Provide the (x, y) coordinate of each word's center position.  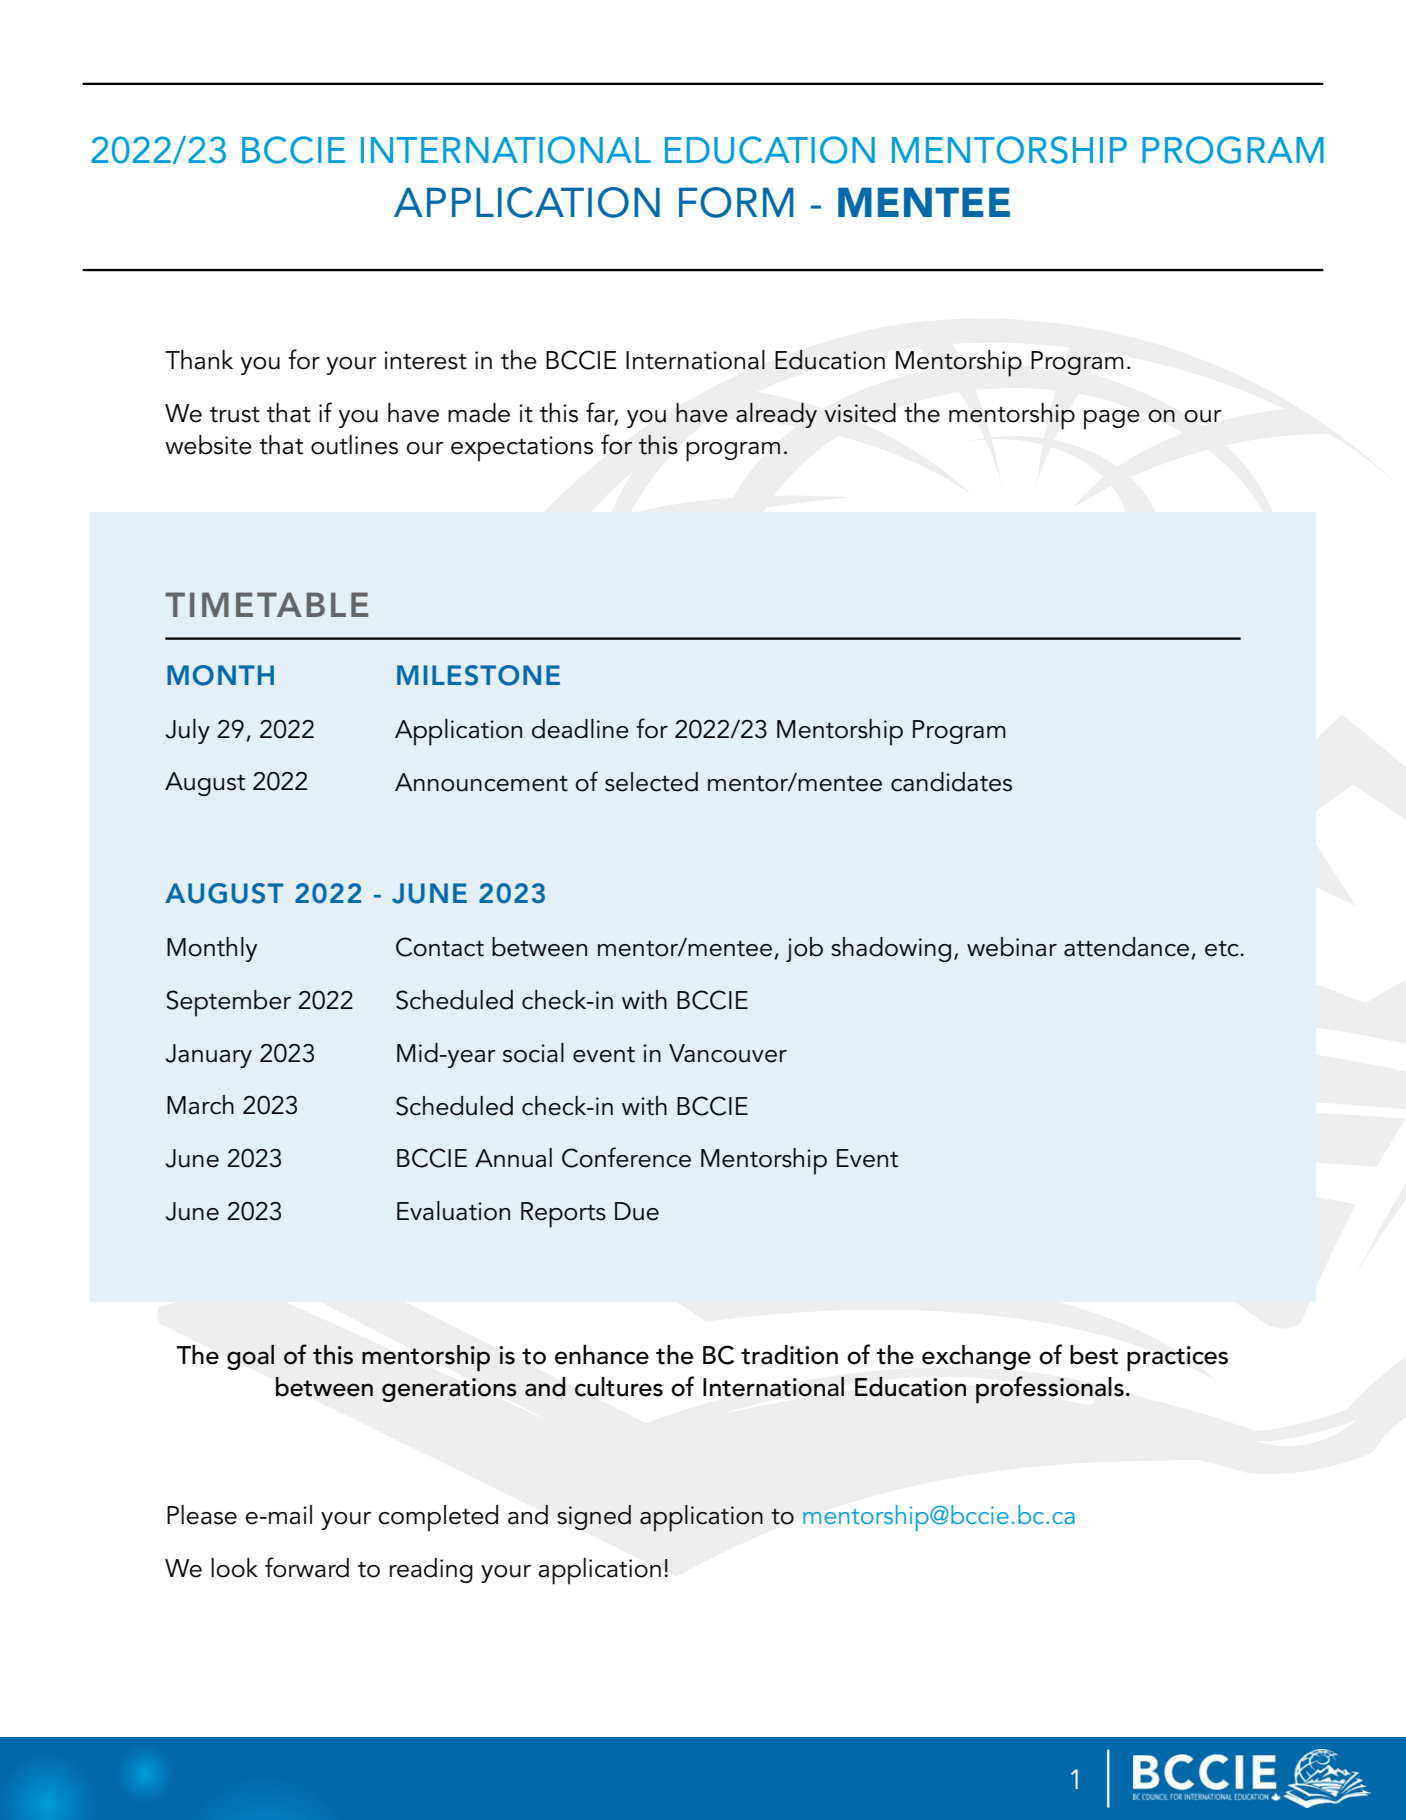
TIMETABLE (266, 604)
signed (594, 1517)
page (1112, 420)
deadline (580, 729)
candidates (951, 782)
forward (307, 1567)
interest (425, 360)
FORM (736, 202)
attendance (1126, 947)
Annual (513, 1158)
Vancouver (728, 1053)
